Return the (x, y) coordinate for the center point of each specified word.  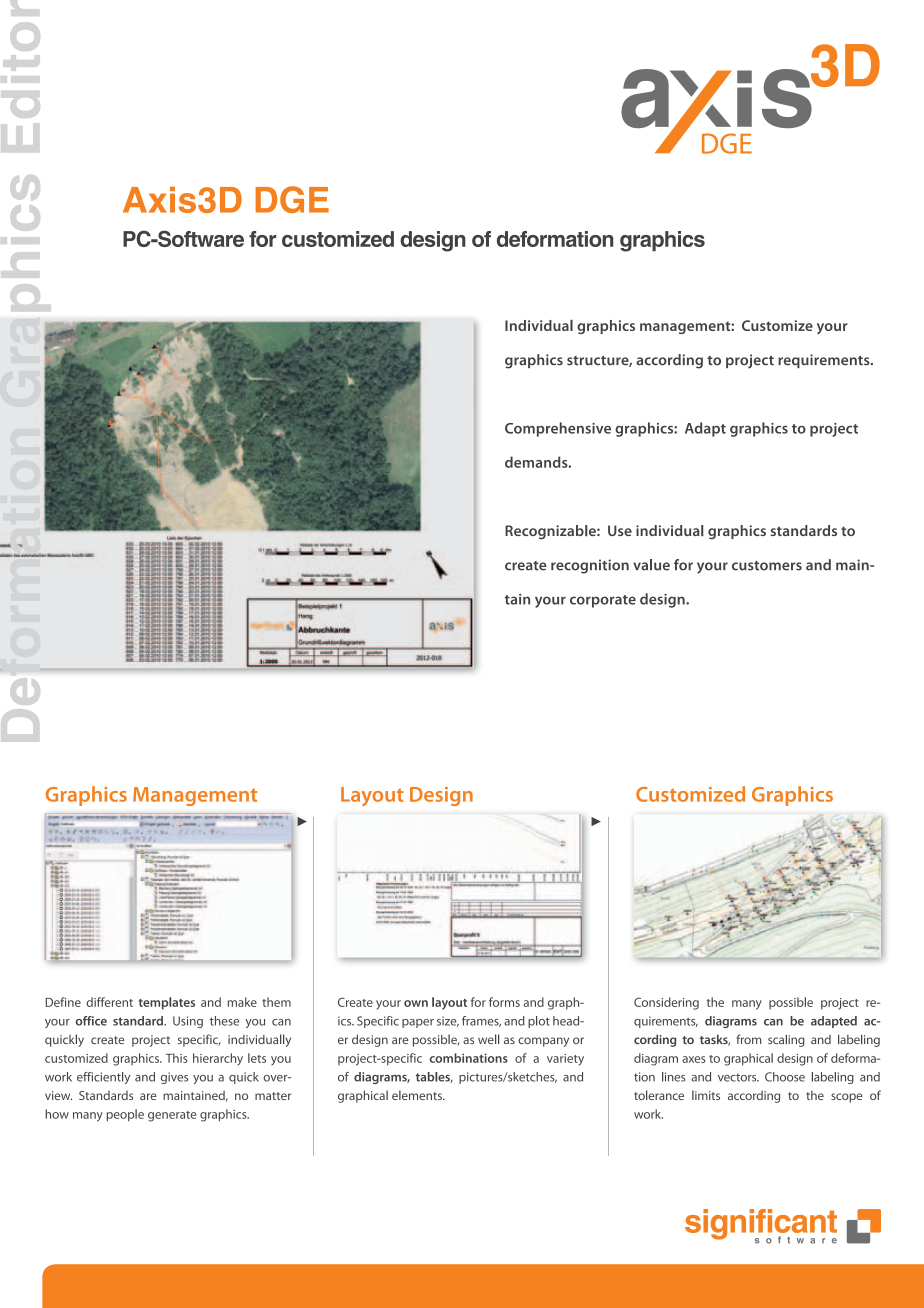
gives (174, 1078)
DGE (292, 199)
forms (504, 1002)
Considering (666, 1003)
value (651, 565)
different (109, 1002)
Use (620, 530)
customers (767, 566)
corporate (603, 601)
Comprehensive (558, 429)
